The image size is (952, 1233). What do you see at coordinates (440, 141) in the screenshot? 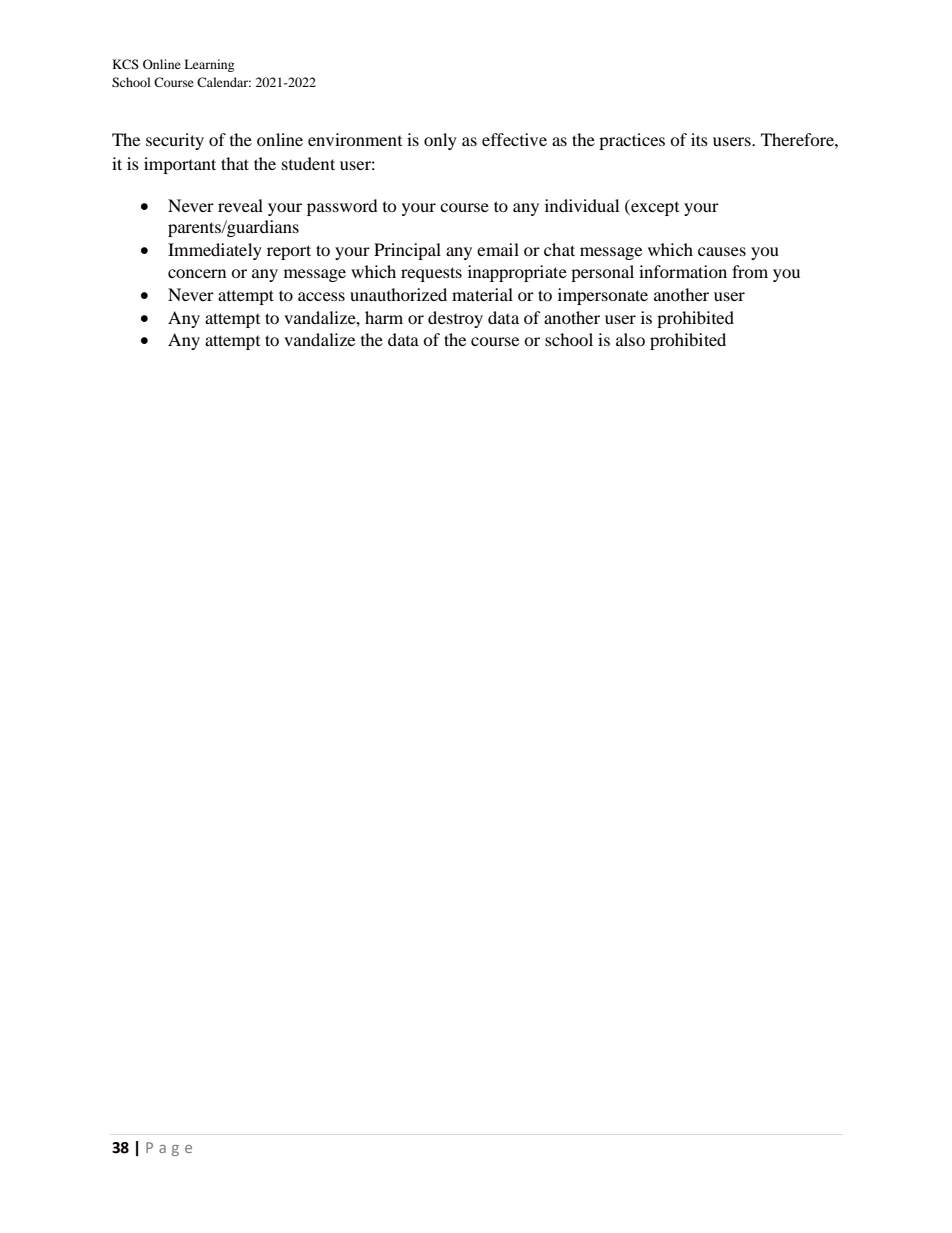
I see `only` at bounding box center [440, 141].
